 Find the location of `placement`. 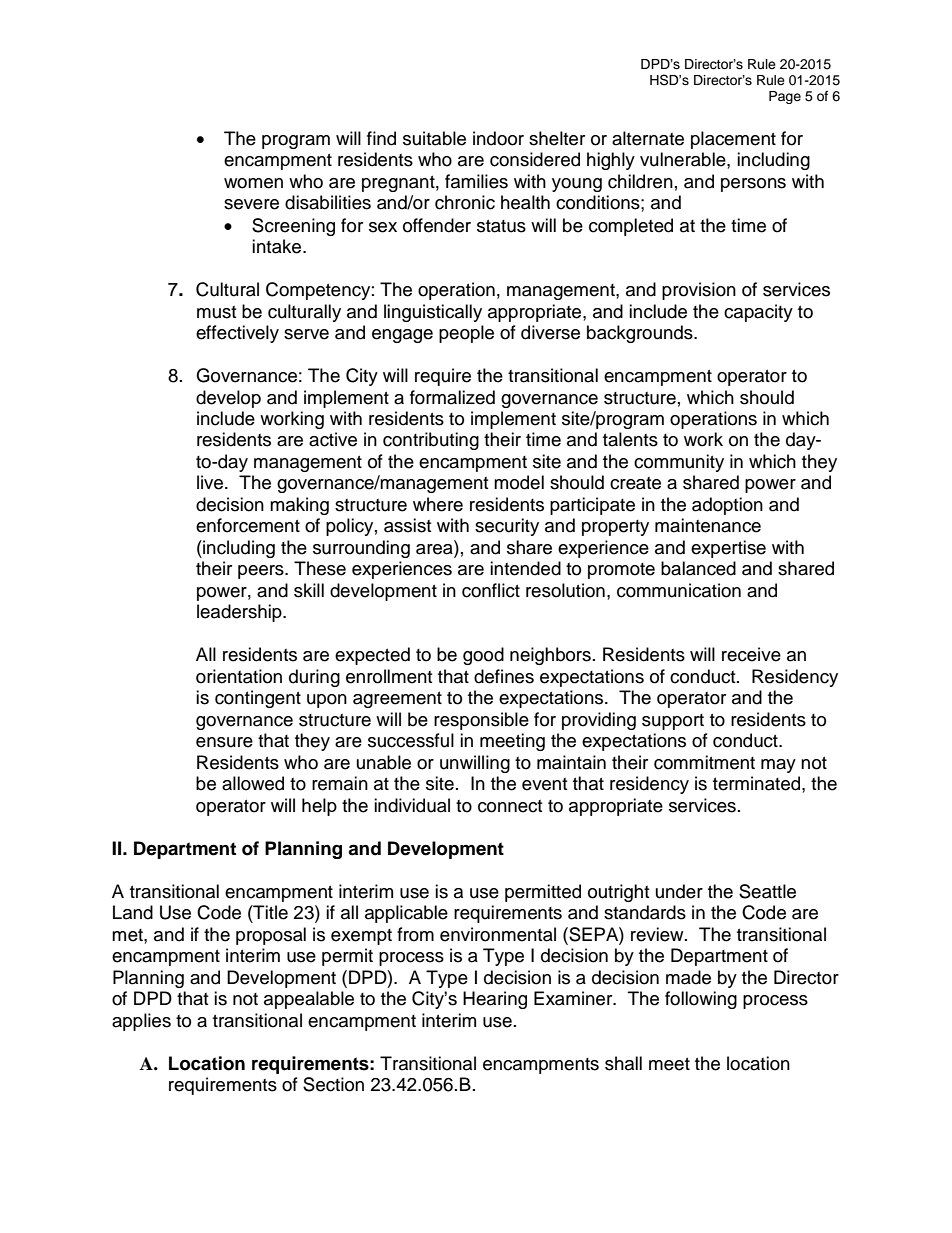

placement is located at coordinates (733, 140).
